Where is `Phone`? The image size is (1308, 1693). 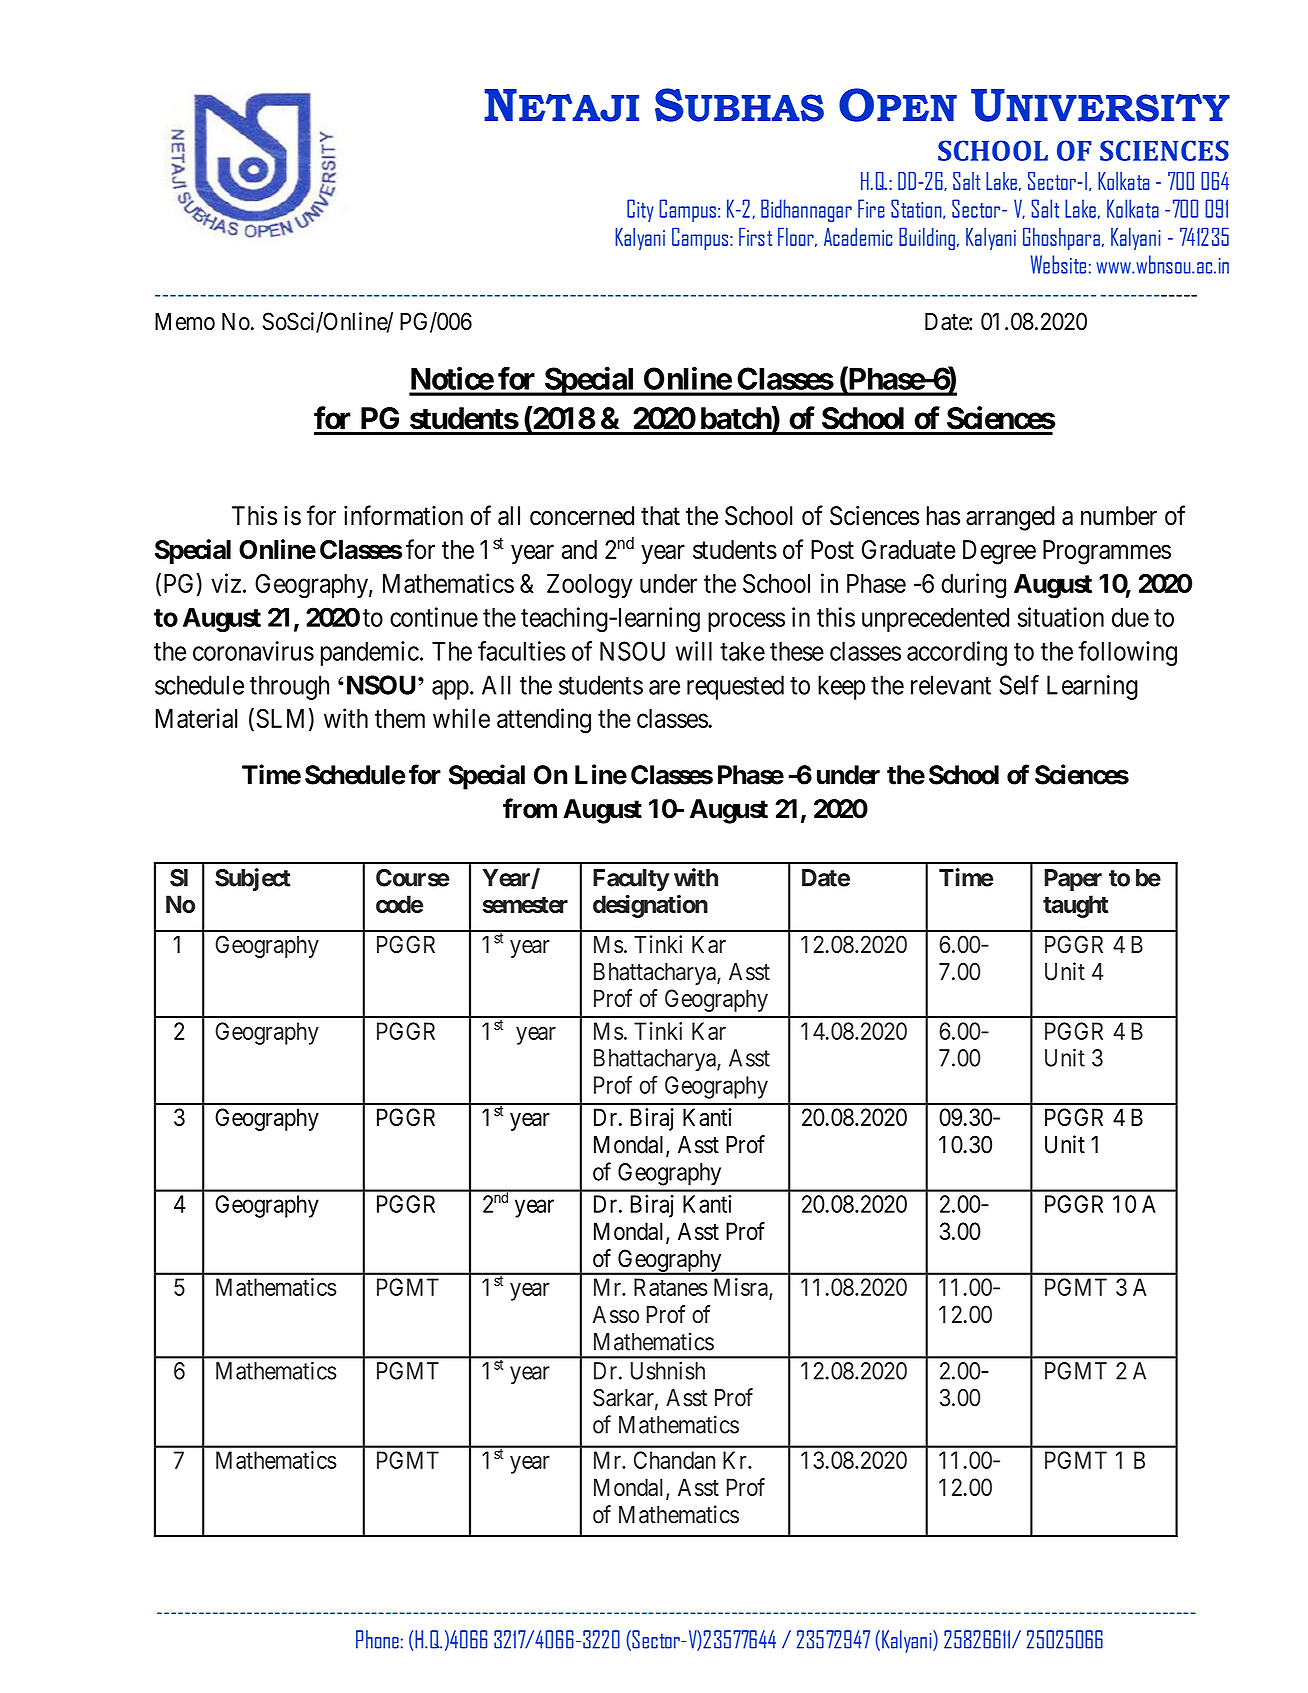
Phone is located at coordinates (377, 1639).
